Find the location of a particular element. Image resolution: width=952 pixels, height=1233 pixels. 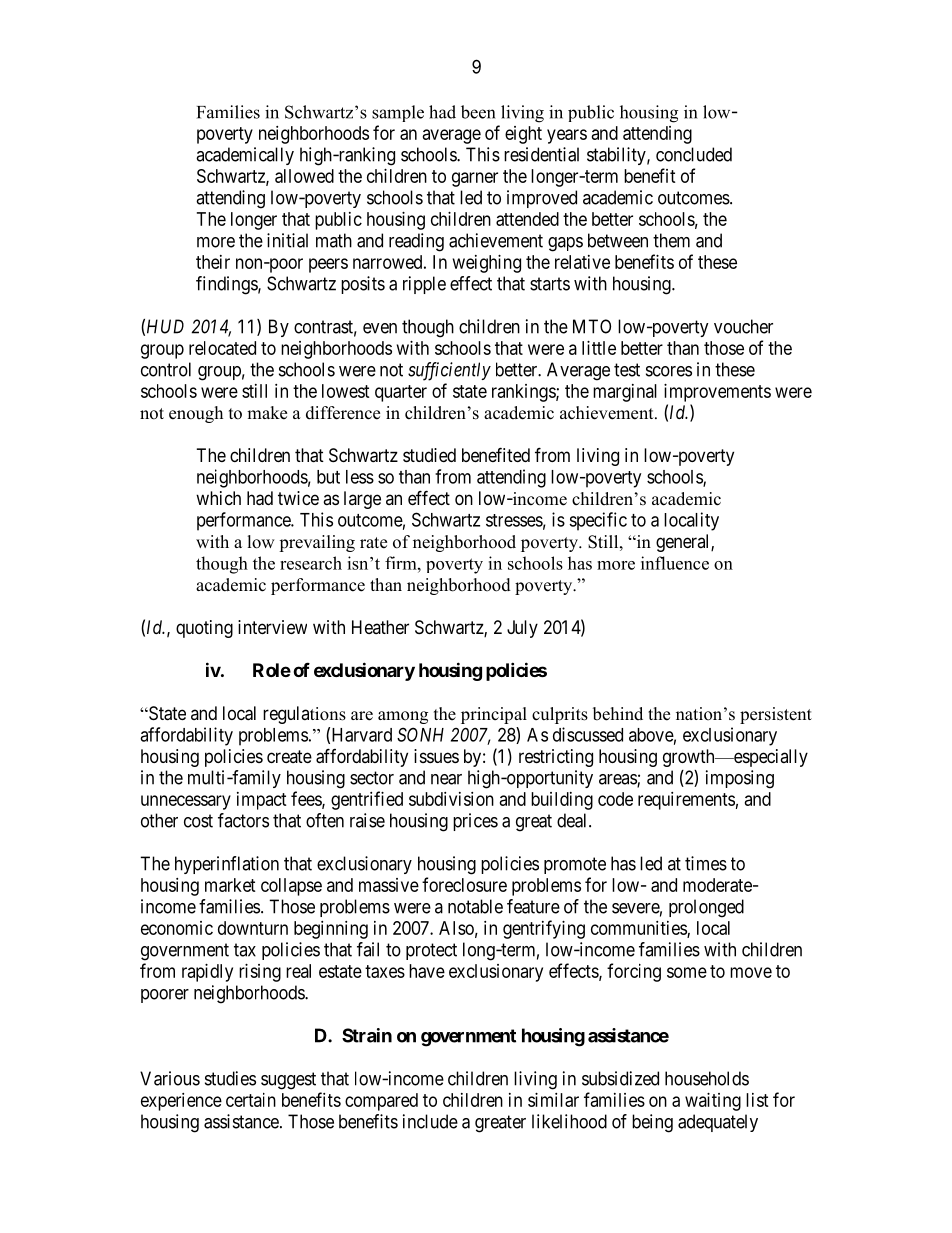

studies is located at coordinates (230, 1078).
